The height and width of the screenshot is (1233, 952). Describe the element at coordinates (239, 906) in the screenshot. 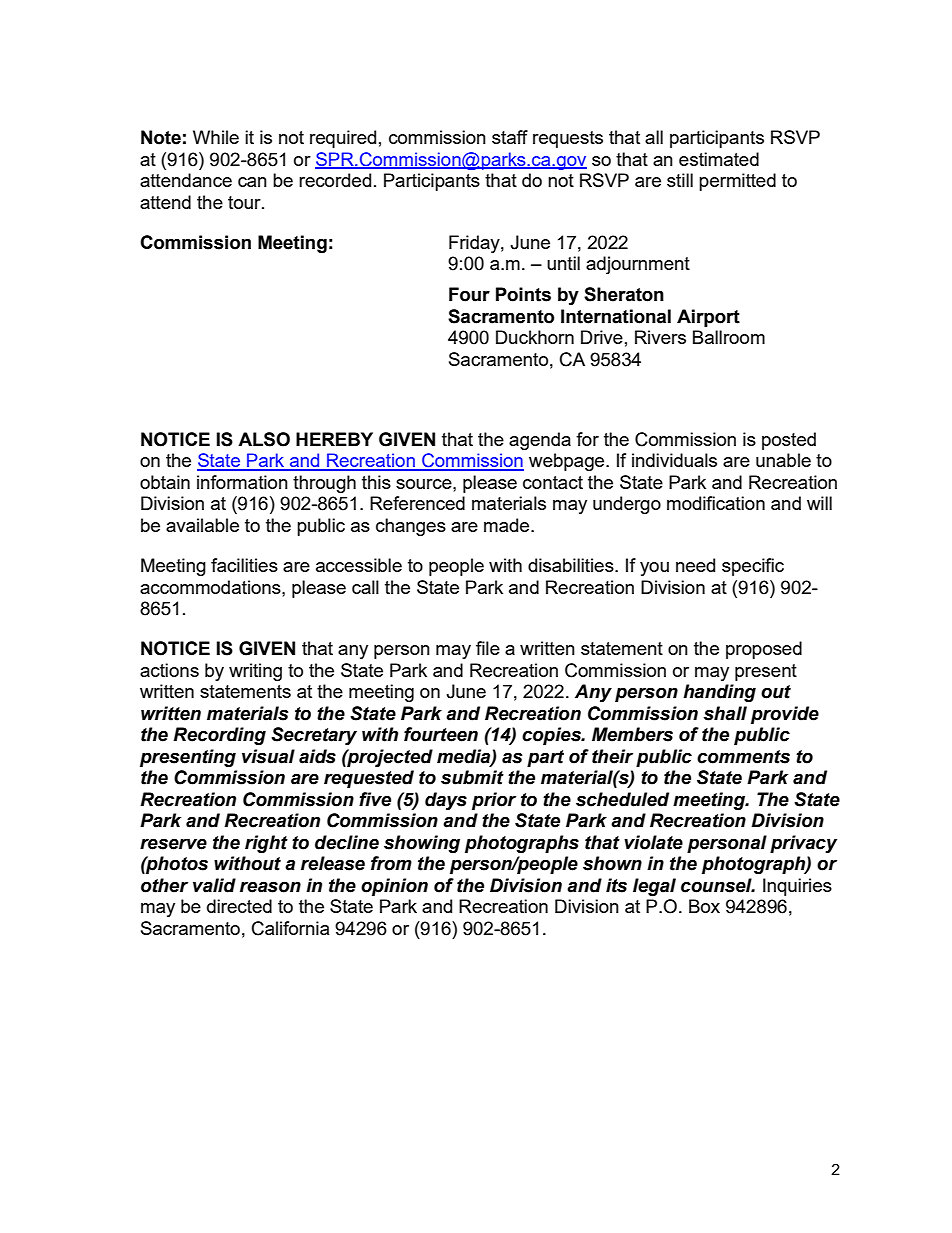

I see `directed` at that location.
